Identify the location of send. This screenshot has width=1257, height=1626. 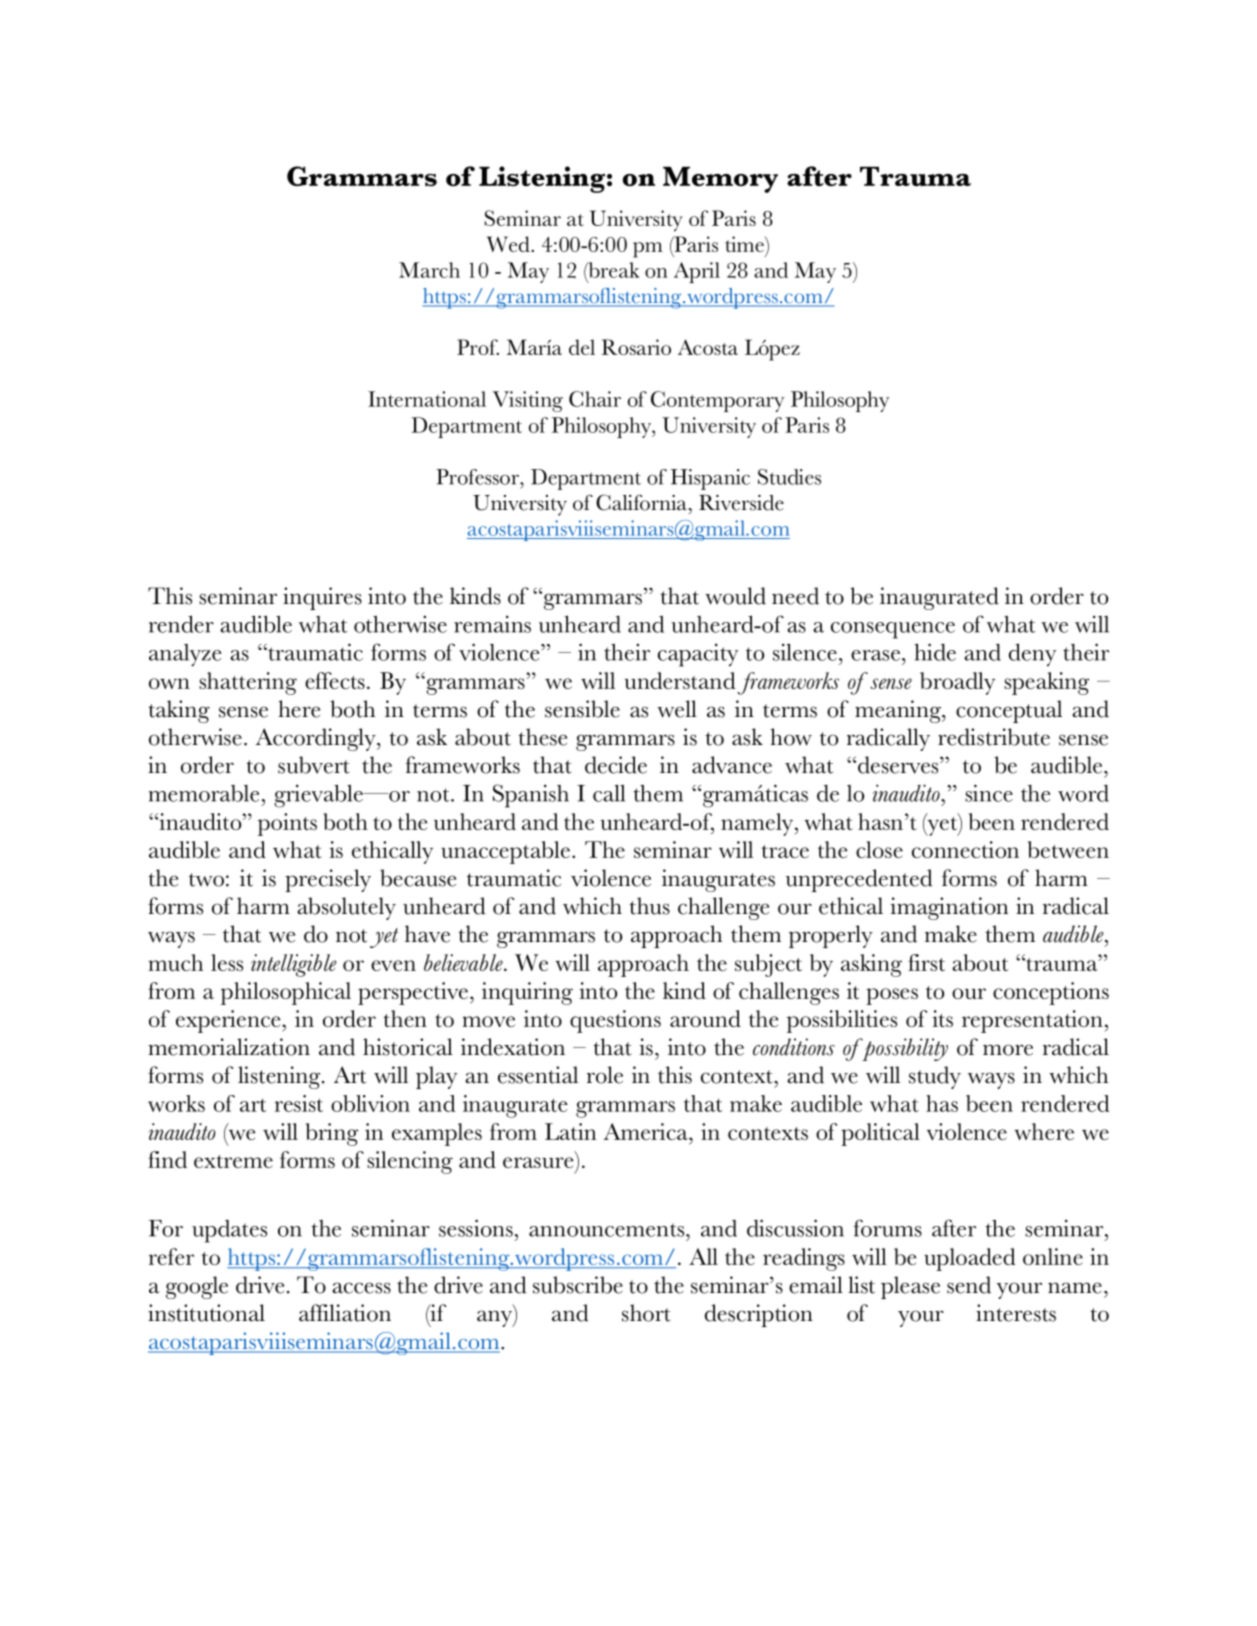
(969, 1285).
